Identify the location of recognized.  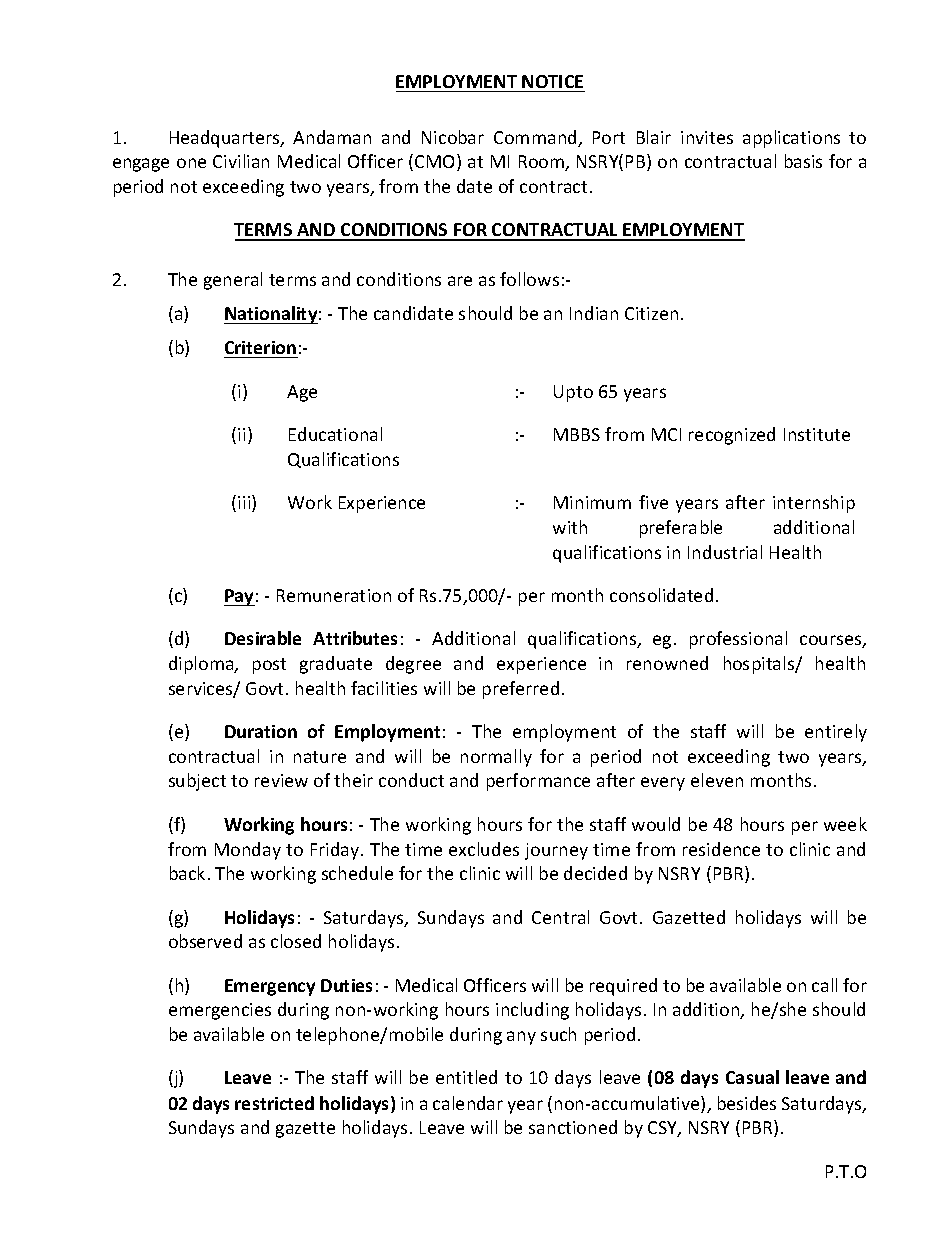
(732, 436).
